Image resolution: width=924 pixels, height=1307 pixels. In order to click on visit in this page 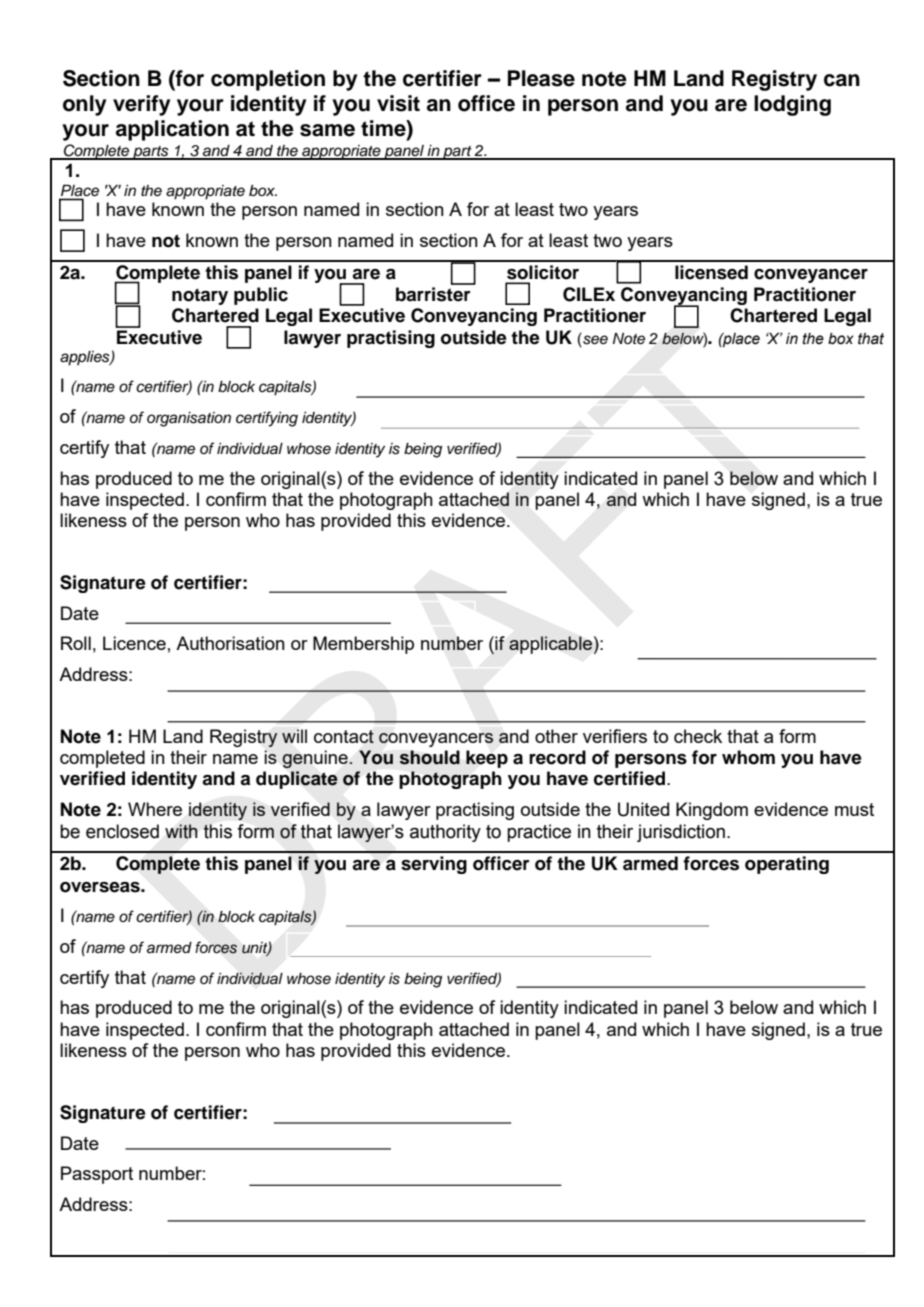, I will do `click(398, 103)`.
